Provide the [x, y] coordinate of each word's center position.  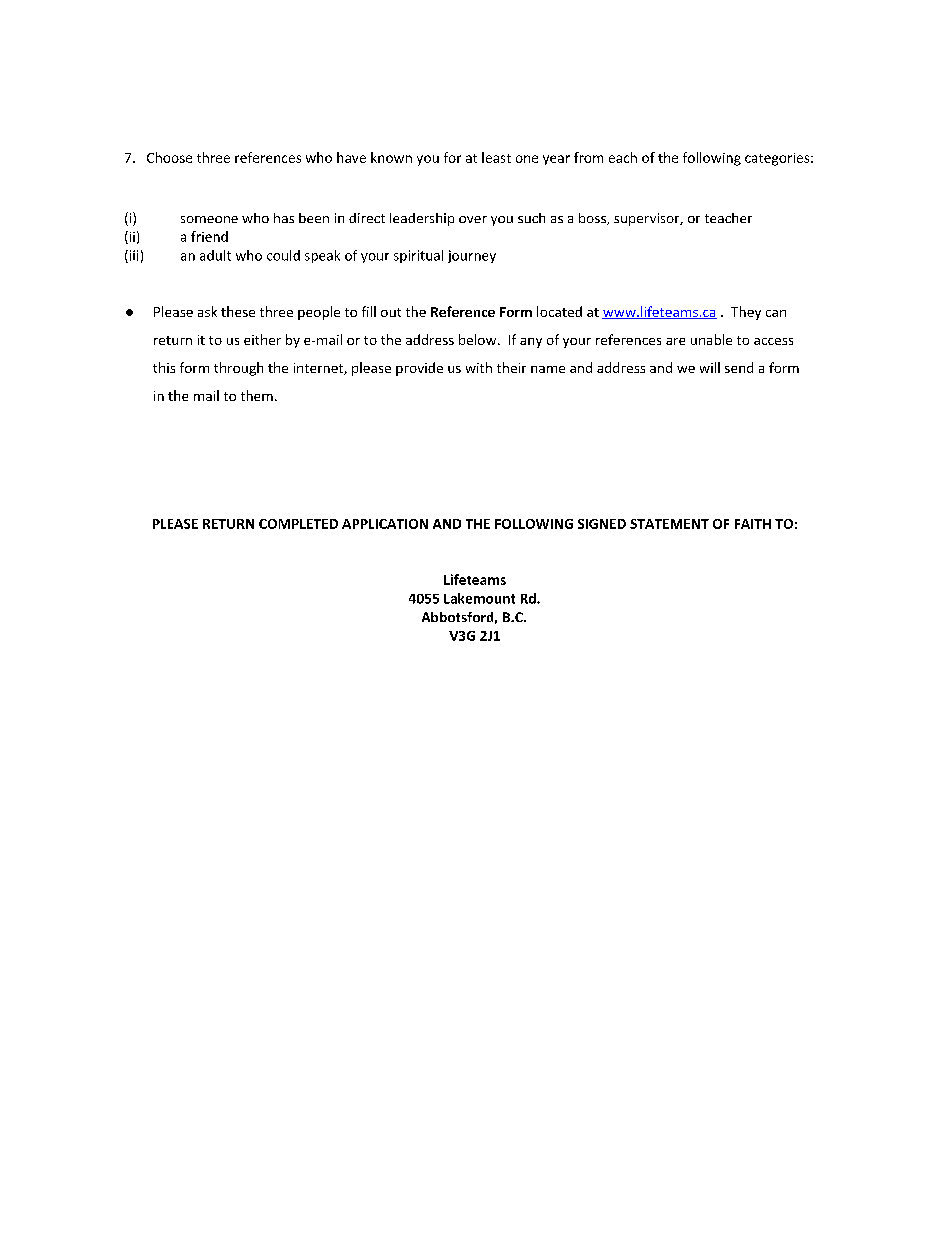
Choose [169, 157]
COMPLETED [298, 524]
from [588, 157]
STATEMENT [669, 524]
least [496, 157]
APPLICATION [385, 524]
